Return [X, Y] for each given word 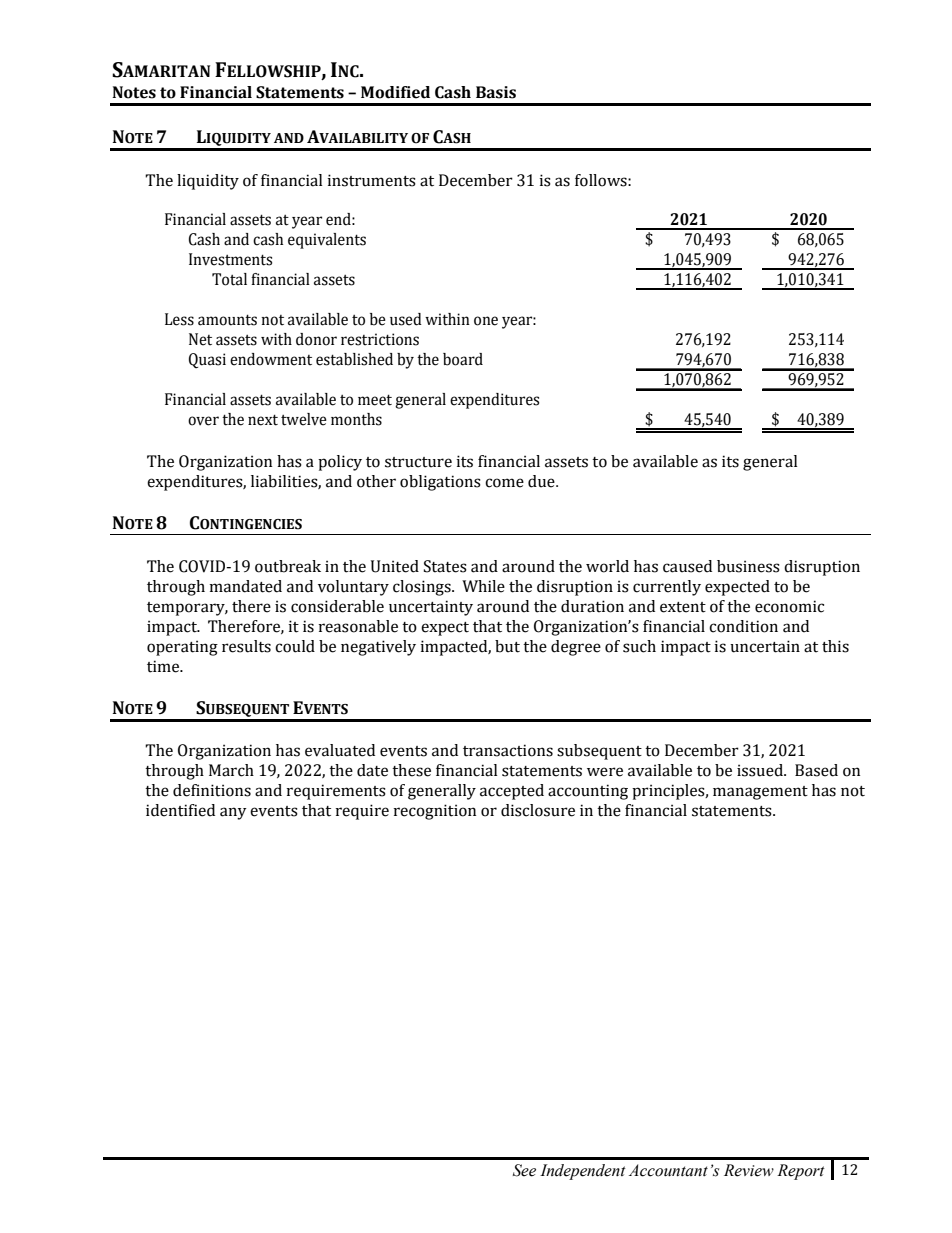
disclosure [538, 810]
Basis [496, 92]
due [542, 481]
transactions [508, 750]
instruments [371, 180]
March [231, 770]
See [524, 1170]
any [233, 813]
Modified [395, 92]
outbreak [288, 566]
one [486, 321]
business [748, 566]
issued [761, 770]
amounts [227, 320]
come [504, 483]
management [760, 793]
